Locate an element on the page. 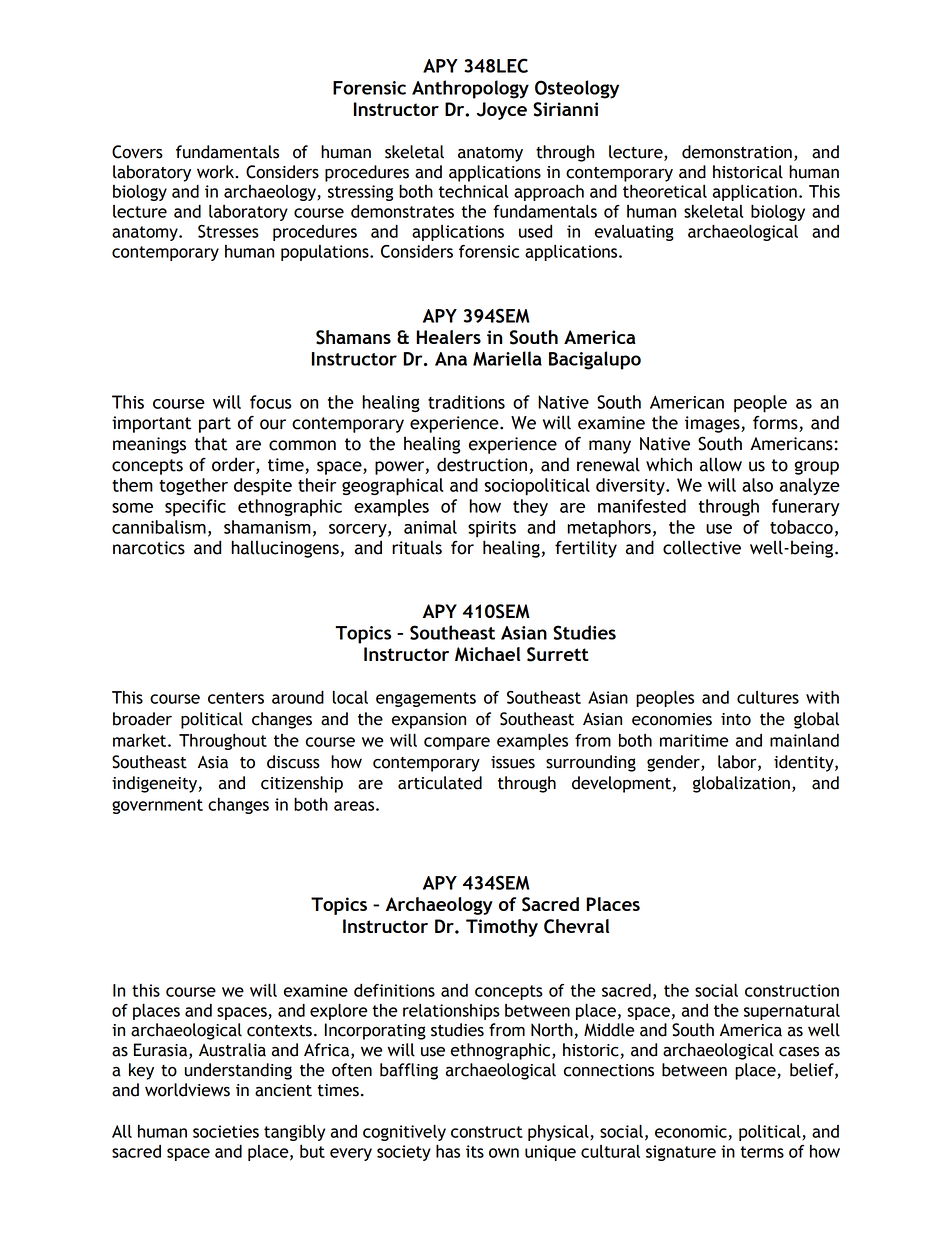 The height and width of the document is (1233, 952). articulated is located at coordinates (440, 783).
